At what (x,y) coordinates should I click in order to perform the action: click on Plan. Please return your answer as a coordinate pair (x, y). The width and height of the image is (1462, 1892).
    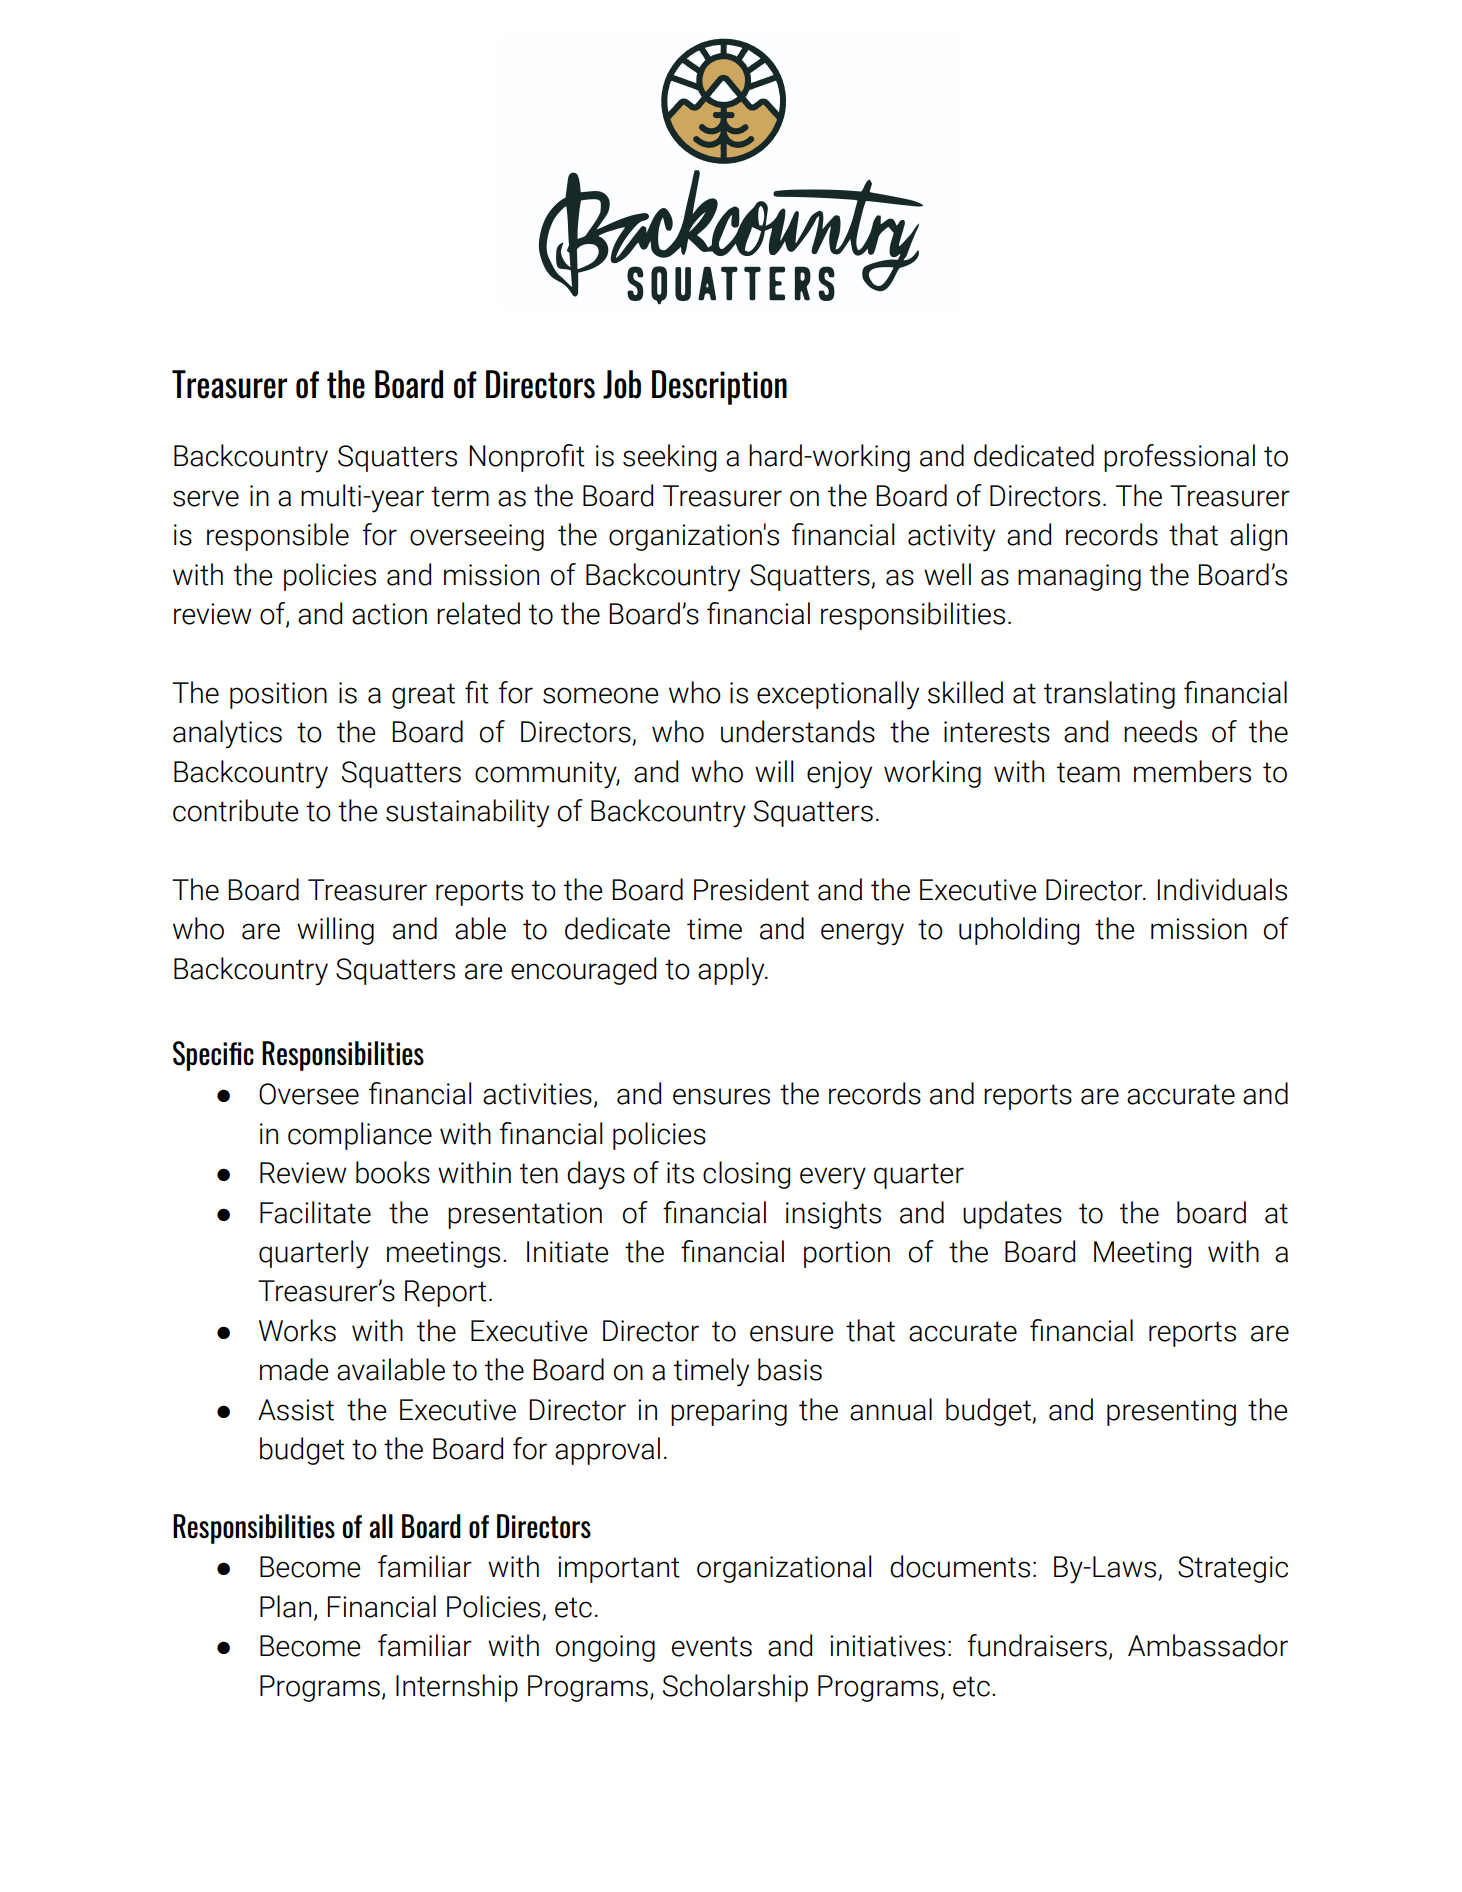
    Looking at the image, I should click on (285, 1606).
